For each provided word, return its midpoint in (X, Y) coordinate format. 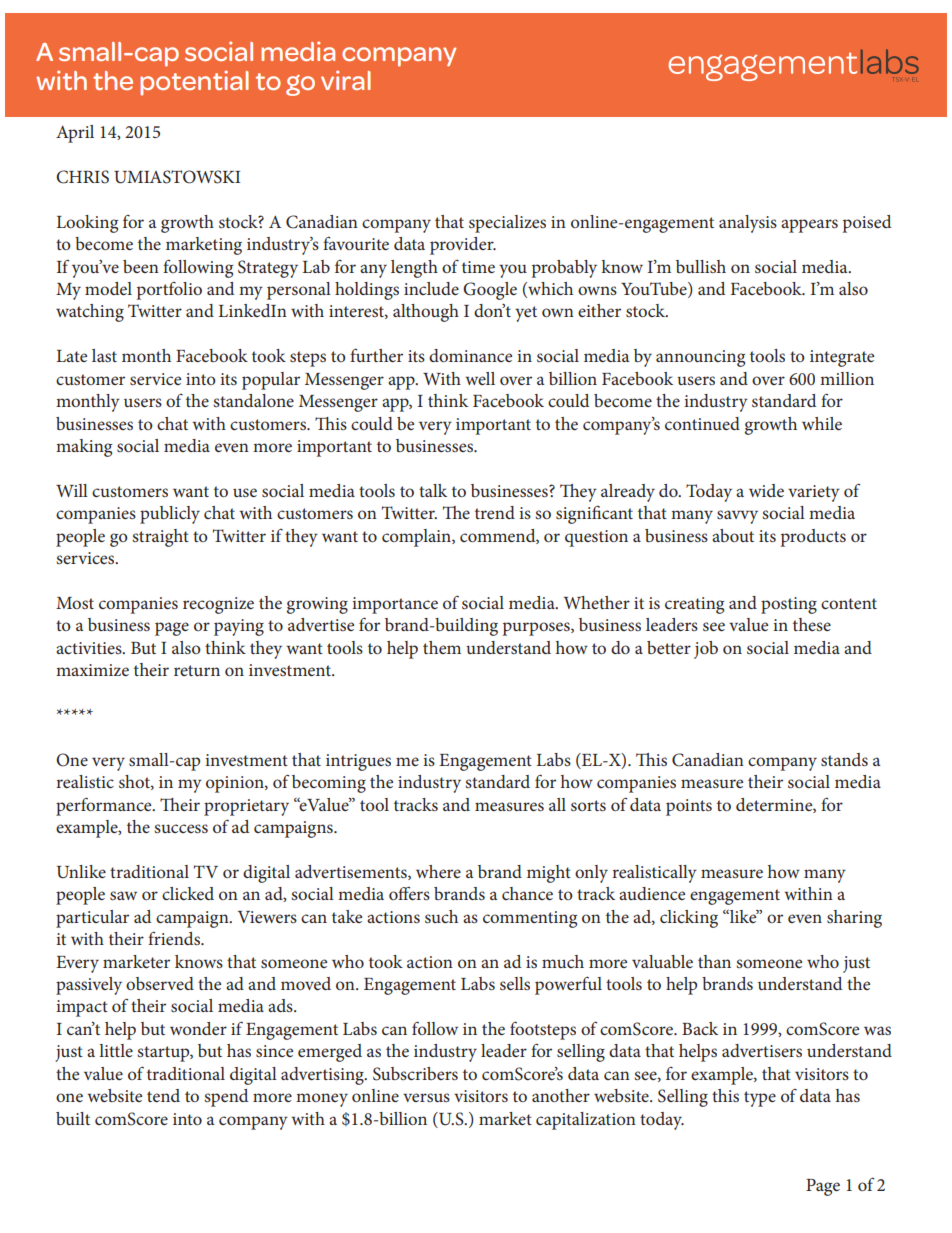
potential (194, 83)
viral (346, 80)
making (84, 448)
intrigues (358, 762)
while (822, 423)
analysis (748, 224)
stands (844, 759)
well (480, 378)
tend (163, 1095)
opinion (236, 784)
